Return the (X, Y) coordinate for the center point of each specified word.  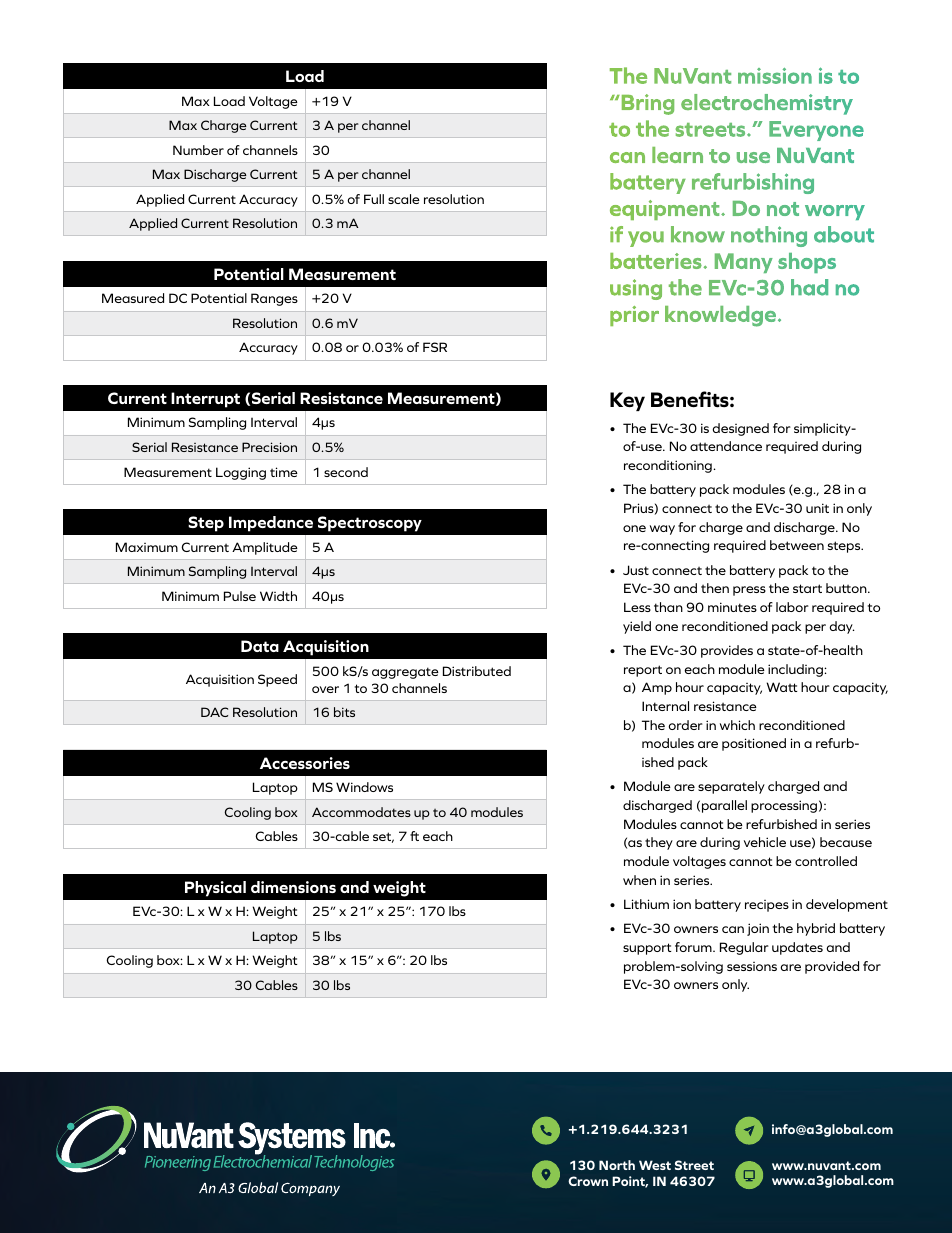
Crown (588, 1181)
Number (198, 150)
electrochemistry (767, 104)
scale (404, 199)
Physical (215, 889)
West (655, 1165)
